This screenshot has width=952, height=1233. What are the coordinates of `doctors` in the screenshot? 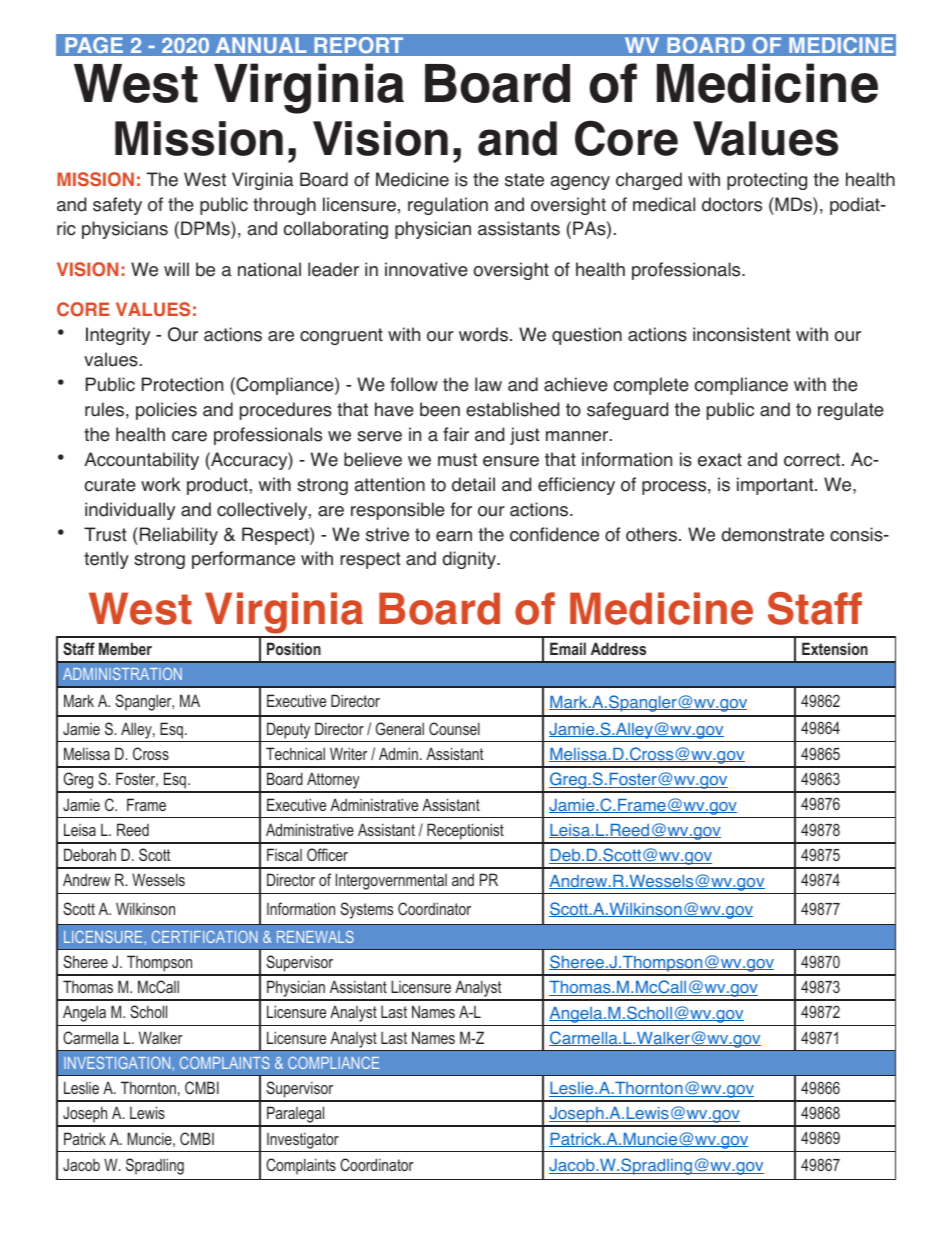 It's located at (732, 204).
